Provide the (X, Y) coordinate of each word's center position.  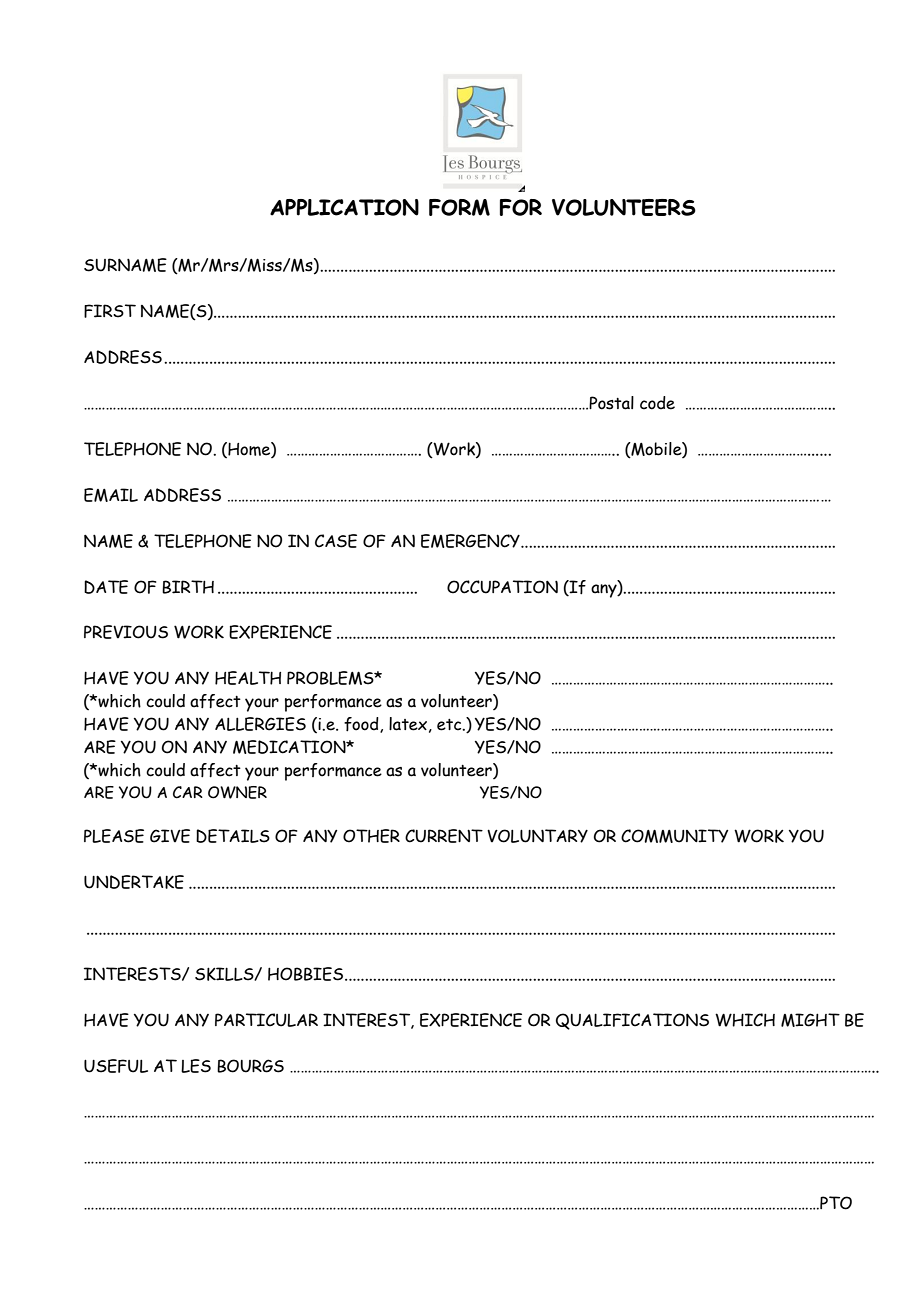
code (657, 403)
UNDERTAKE (134, 882)
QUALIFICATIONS (632, 1021)
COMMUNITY (675, 836)
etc (450, 725)
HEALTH (248, 678)
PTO (835, 1203)
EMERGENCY (471, 541)
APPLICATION (344, 207)
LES (196, 1066)
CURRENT (444, 836)
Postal (611, 403)
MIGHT (810, 1020)
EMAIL (111, 495)
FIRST (110, 311)
